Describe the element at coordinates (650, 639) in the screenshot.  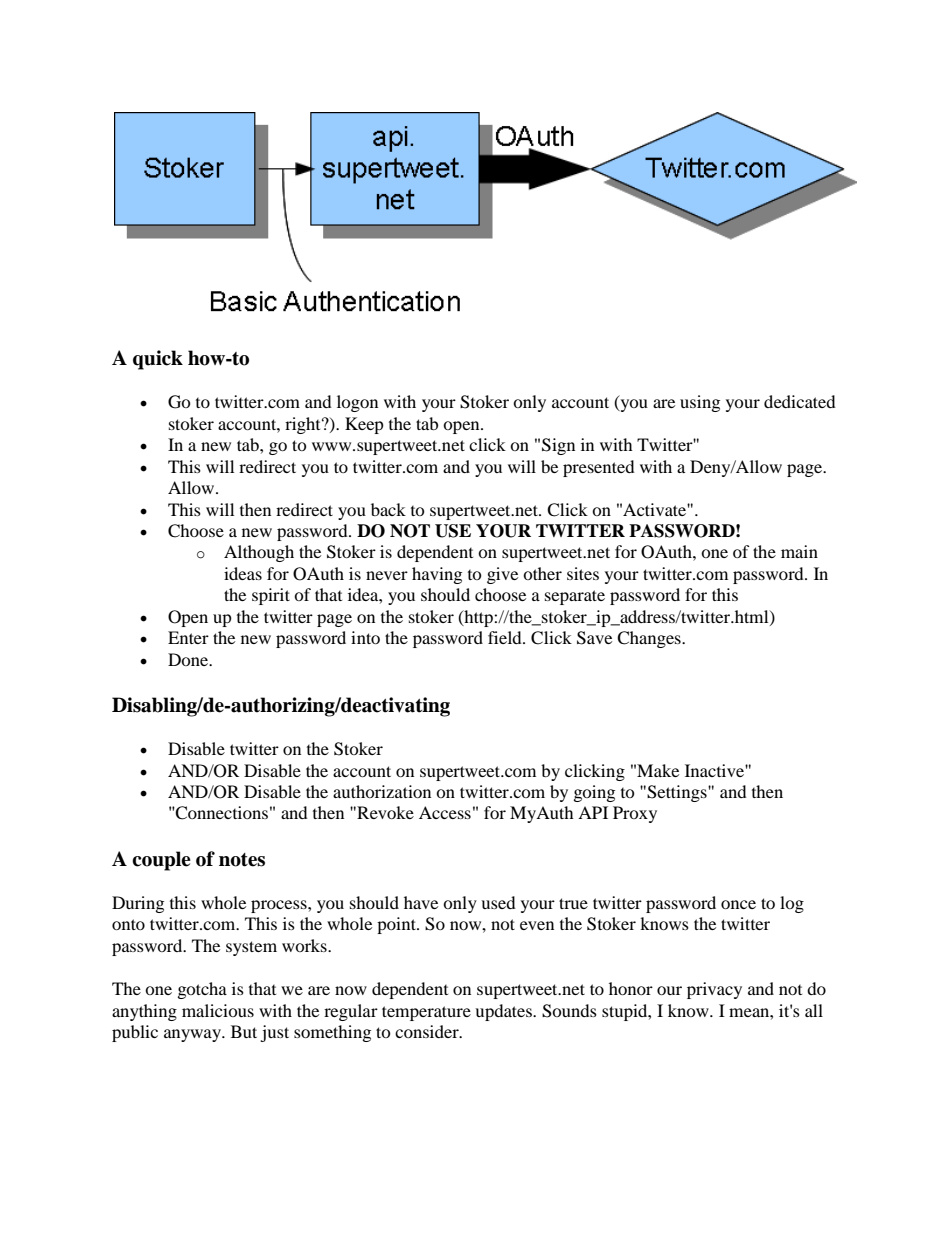
I see `Changes` at that location.
